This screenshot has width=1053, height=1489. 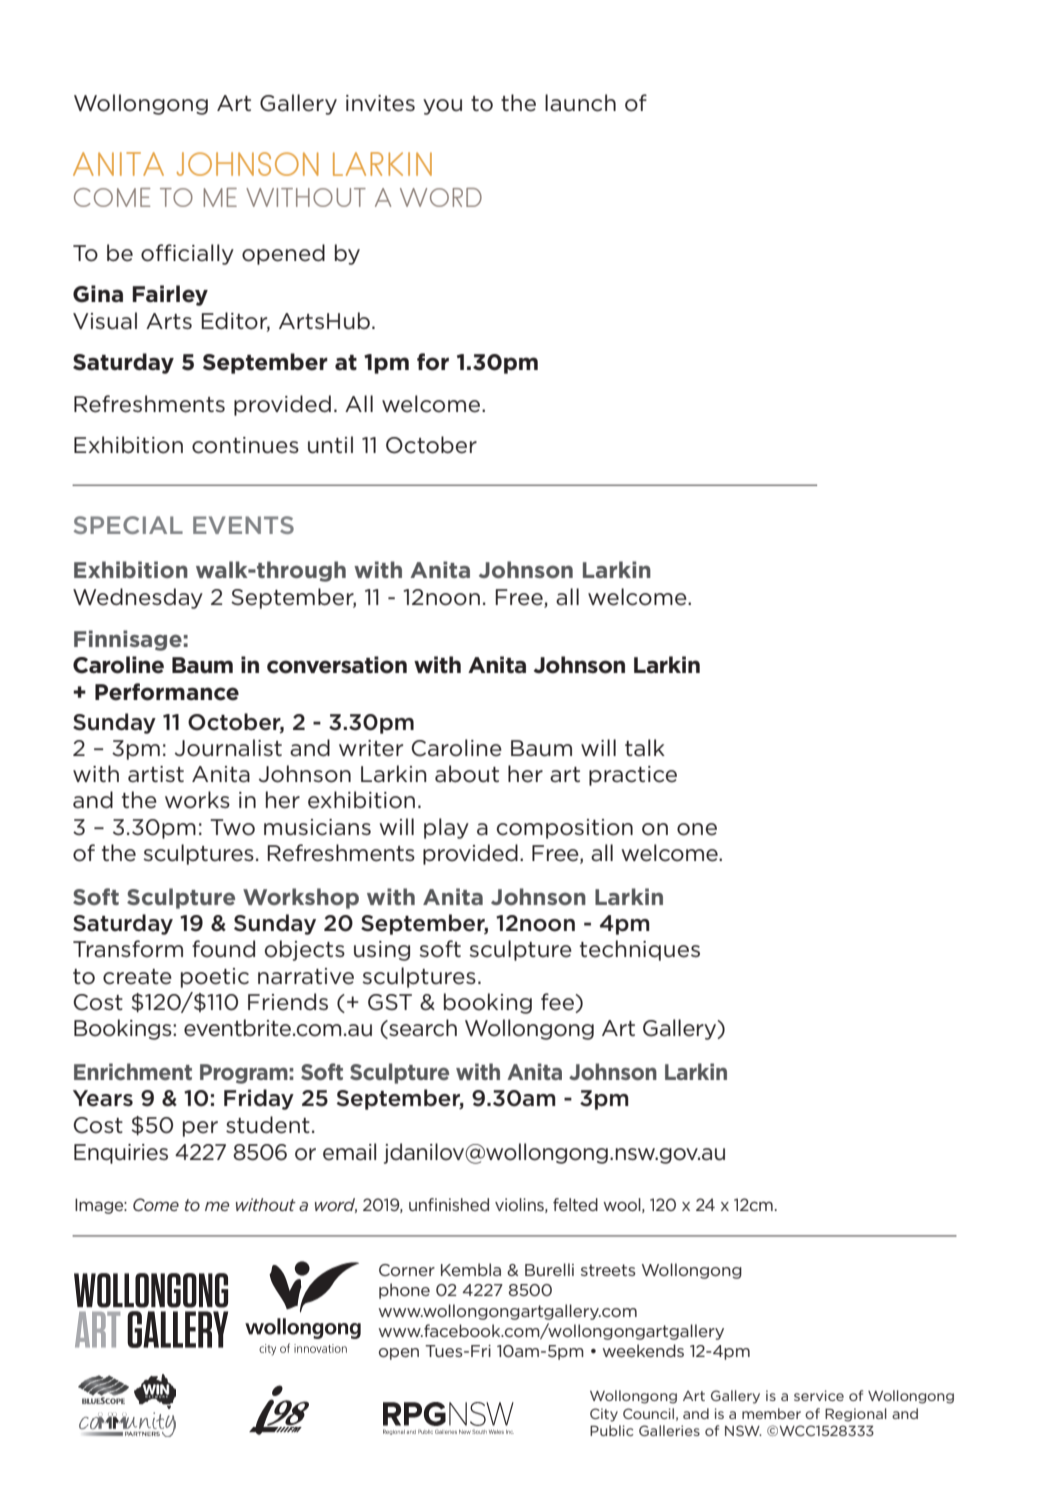 I want to click on you, so click(x=442, y=107).
